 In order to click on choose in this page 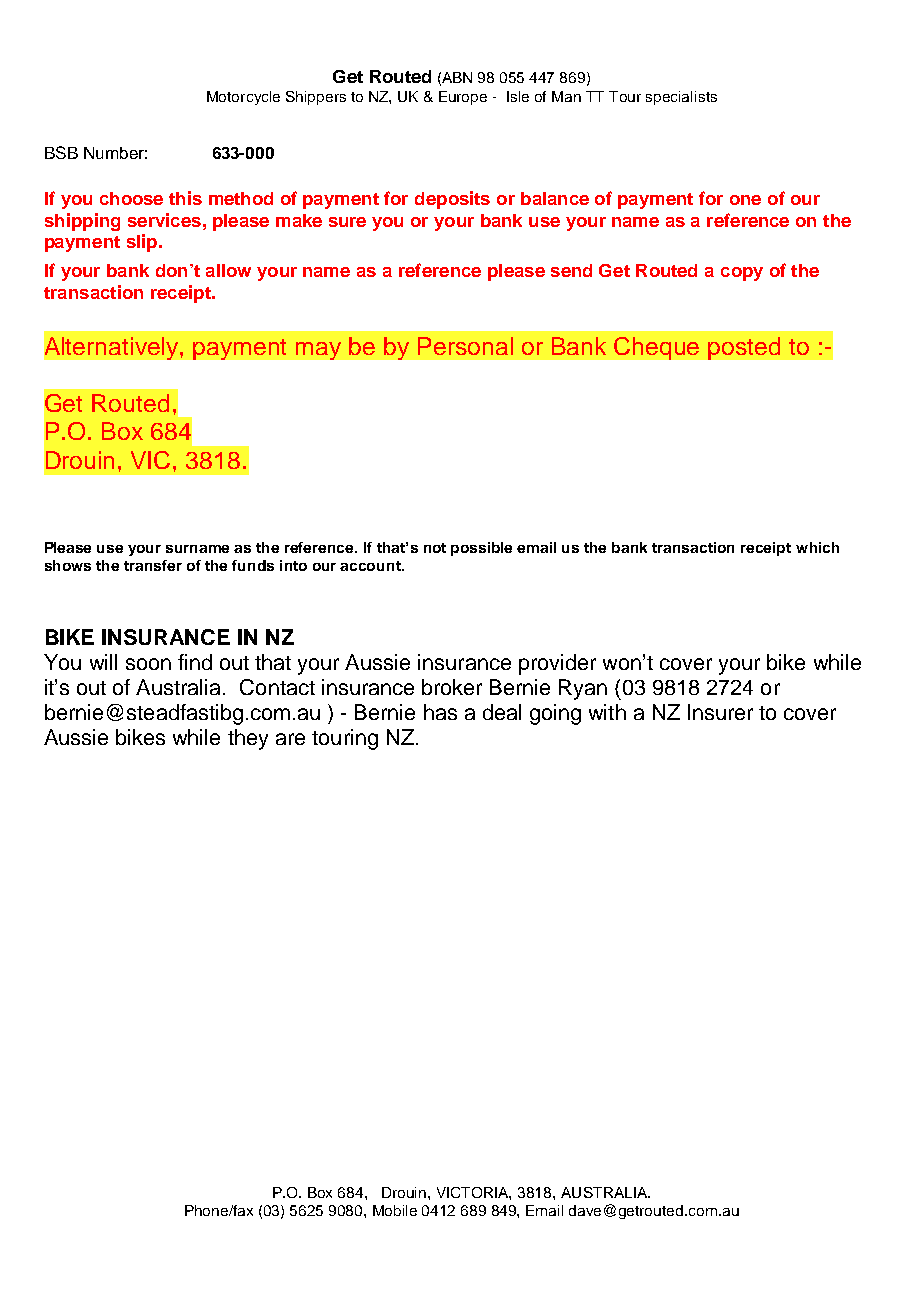, I will do `click(131, 198)`.
